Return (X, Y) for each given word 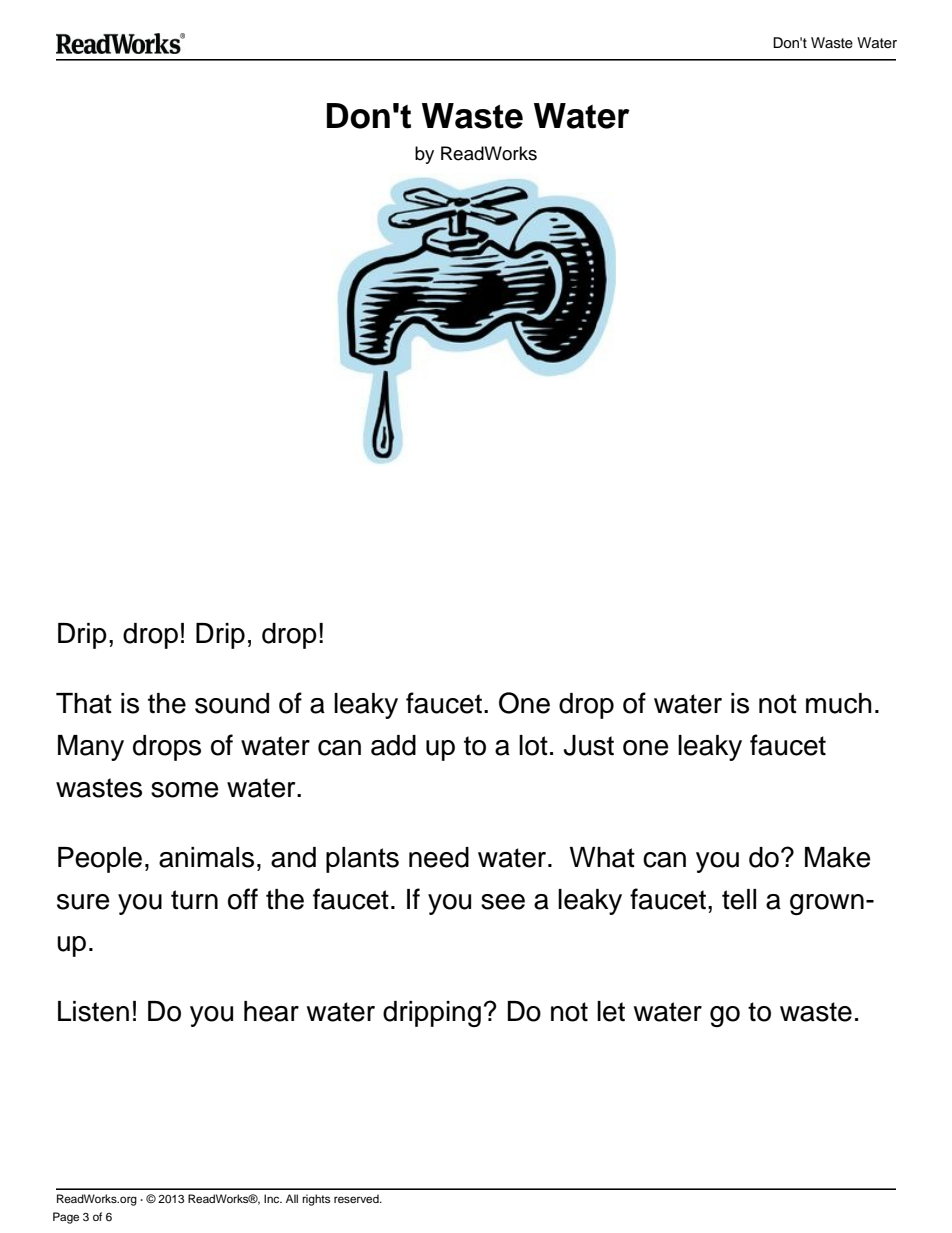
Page (66, 1218)
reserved (357, 1198)
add (393, 745)
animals (206, 857)
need (439, 857)
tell (739, 899)
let (611, 1011)
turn (194, 900)
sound (232, 703)
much (839, 703)
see (503, 902)
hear (271, 1011)
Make (838, 857)
